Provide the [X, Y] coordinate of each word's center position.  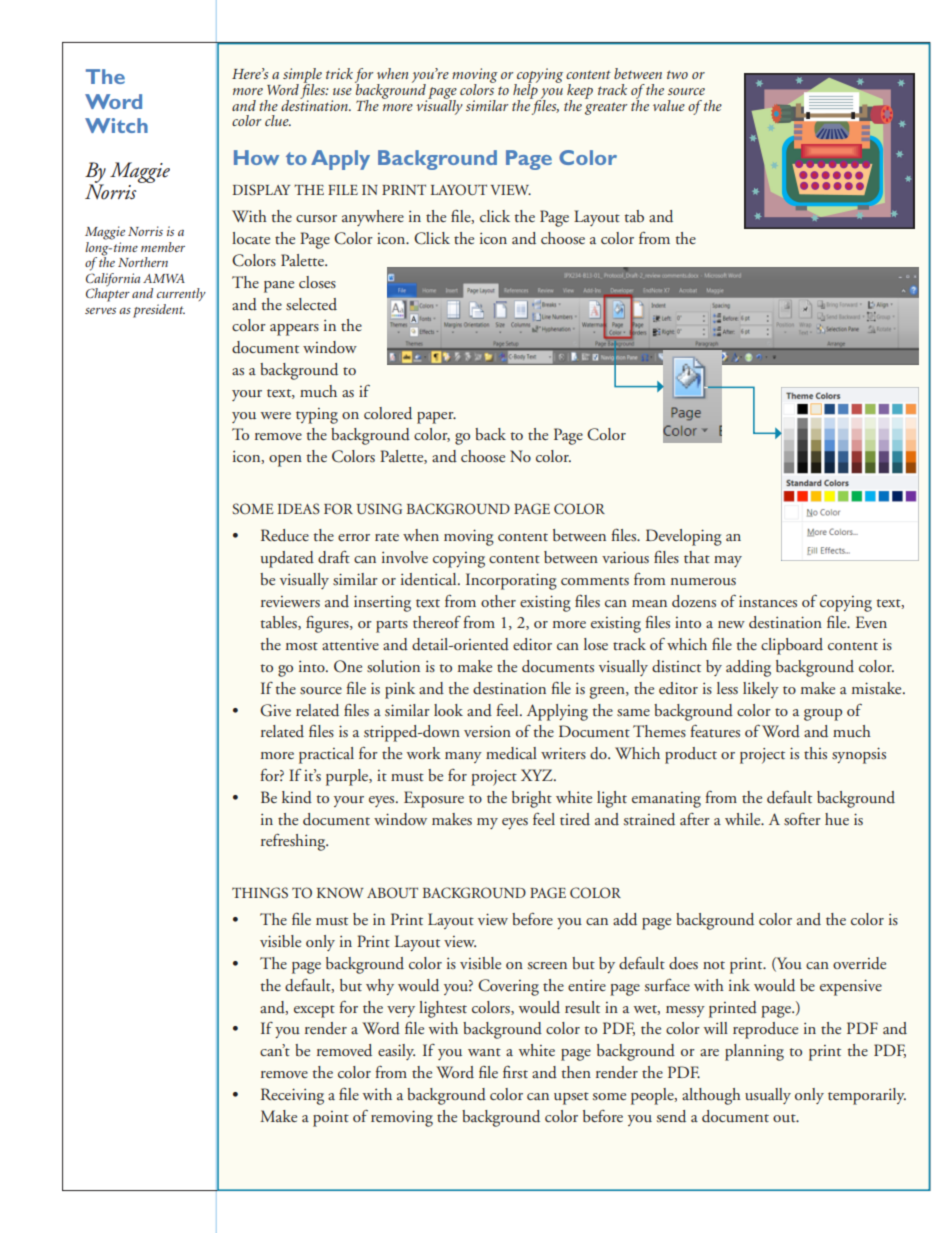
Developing [684, 537]
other [498, 601]
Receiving [292, 1096]
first [515, 1072]
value [669, 105]
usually [768, 1096]
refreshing [294, 842]
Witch [116, 125]
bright [532, 799]
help [526, 91]
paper [436, 418]
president [159, 311]
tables [280, 623]
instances [768, 601]
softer [802, 819]
